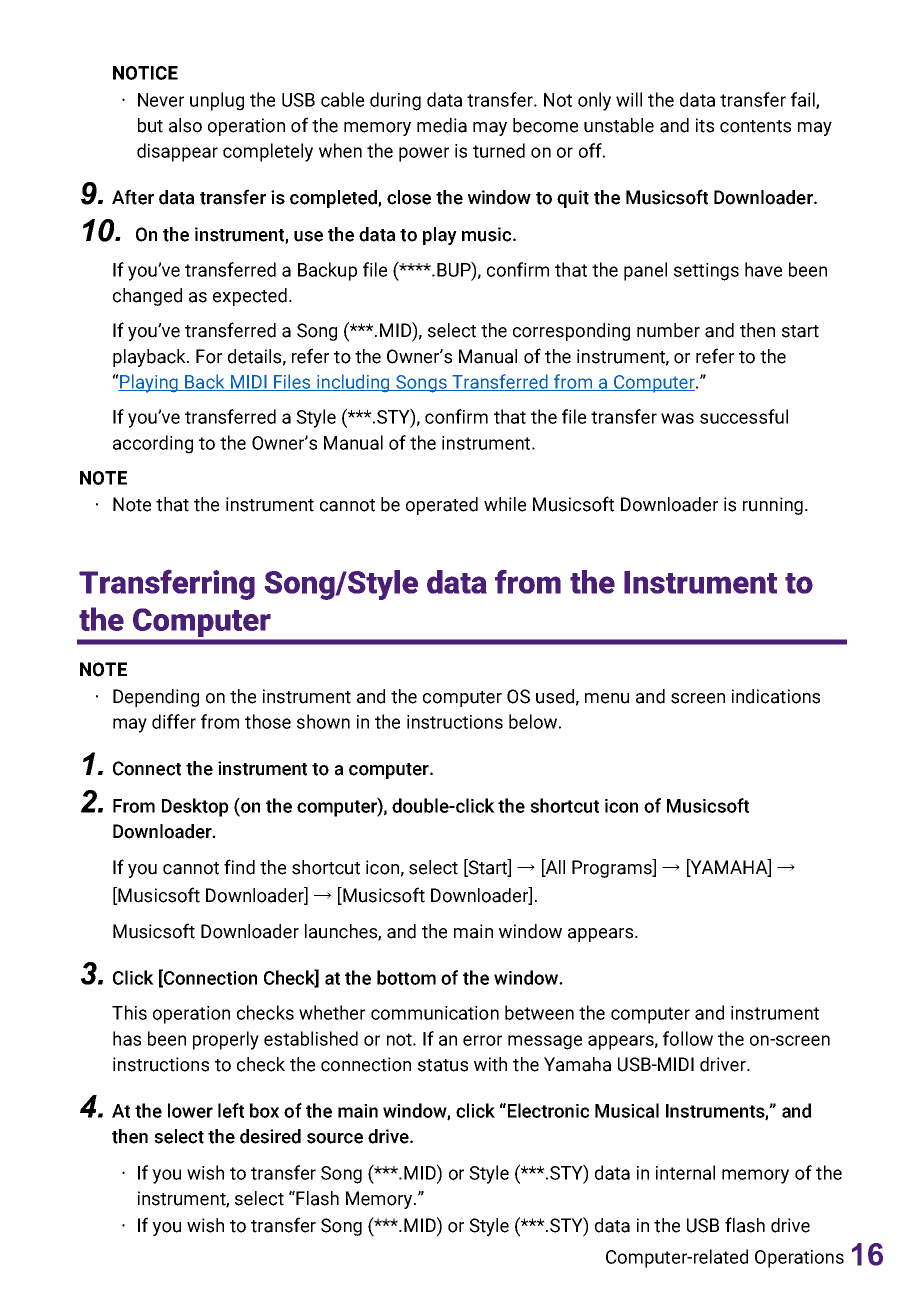  Describe the element at coordinates (442, 506) in the screenshot. I see `operated` at that location.
